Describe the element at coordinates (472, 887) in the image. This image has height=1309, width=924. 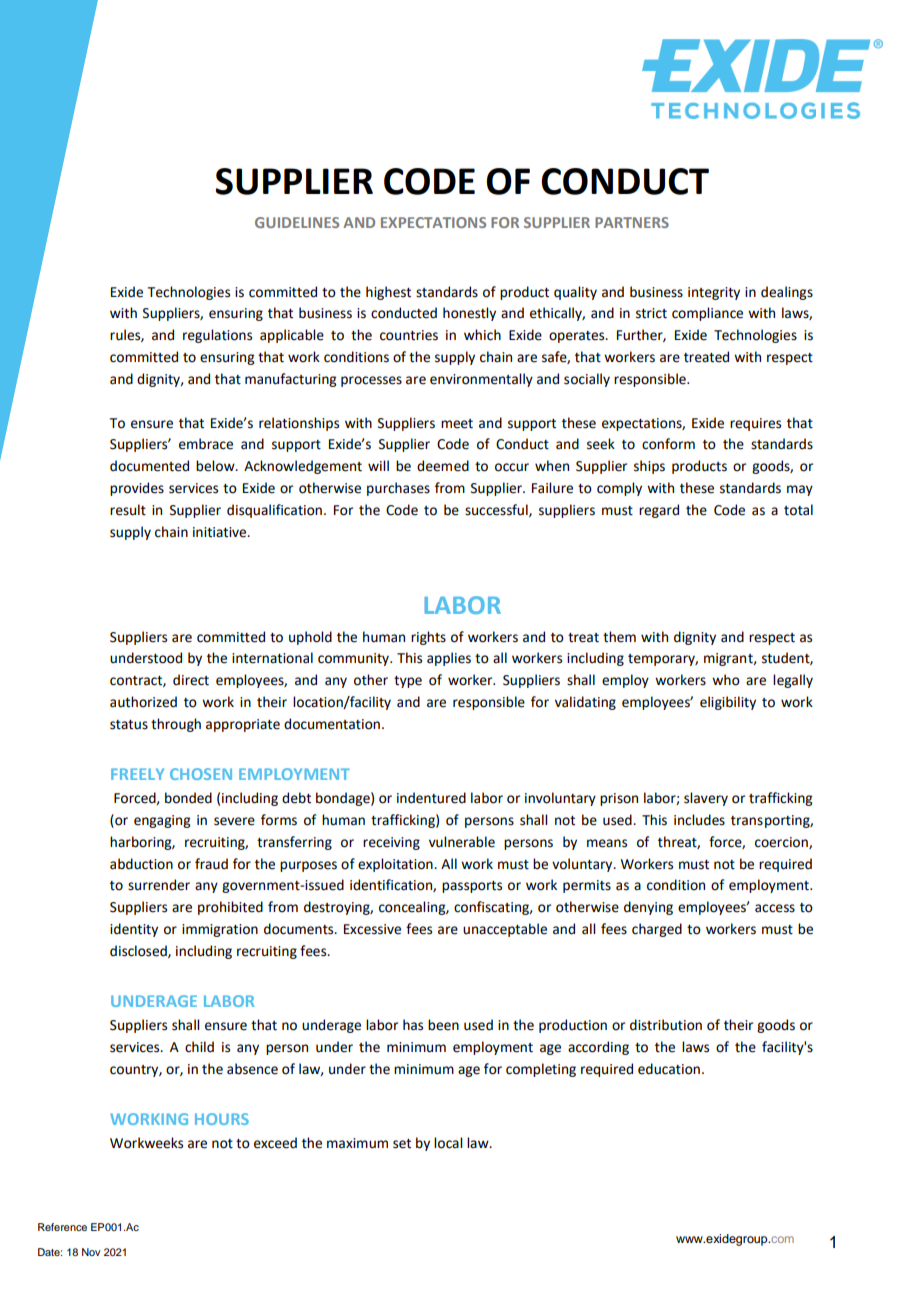
I see `passports` at that location.
